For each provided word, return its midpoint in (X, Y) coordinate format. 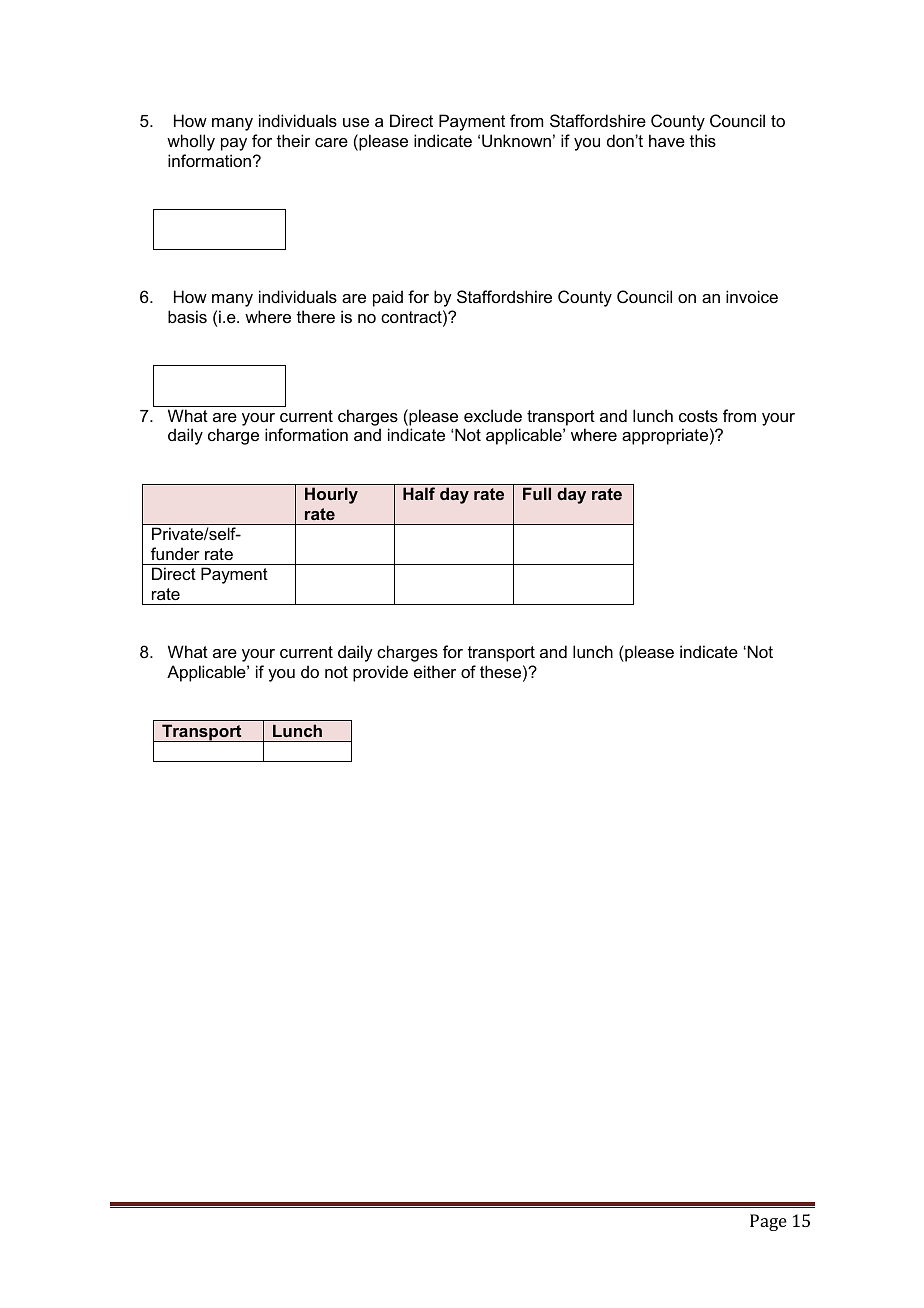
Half (419, 493)
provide (380, 673)
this (703, 140)
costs (698, 416)
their (293, 140)
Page (768, 1222)
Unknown (516, 140)
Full (537, 493)
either (435, 671)
